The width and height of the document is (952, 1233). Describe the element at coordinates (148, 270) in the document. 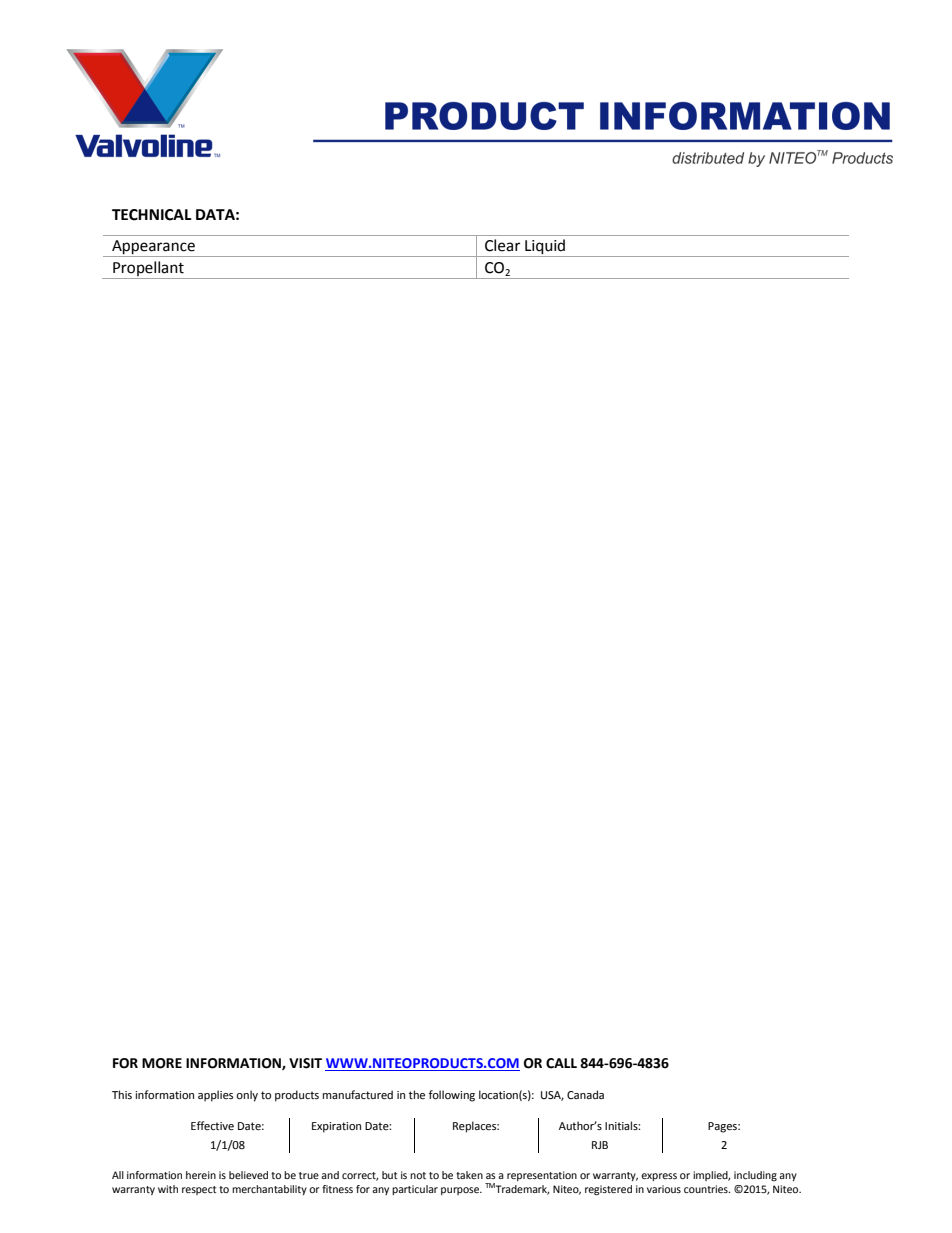

I see `Propellant` at that location.
